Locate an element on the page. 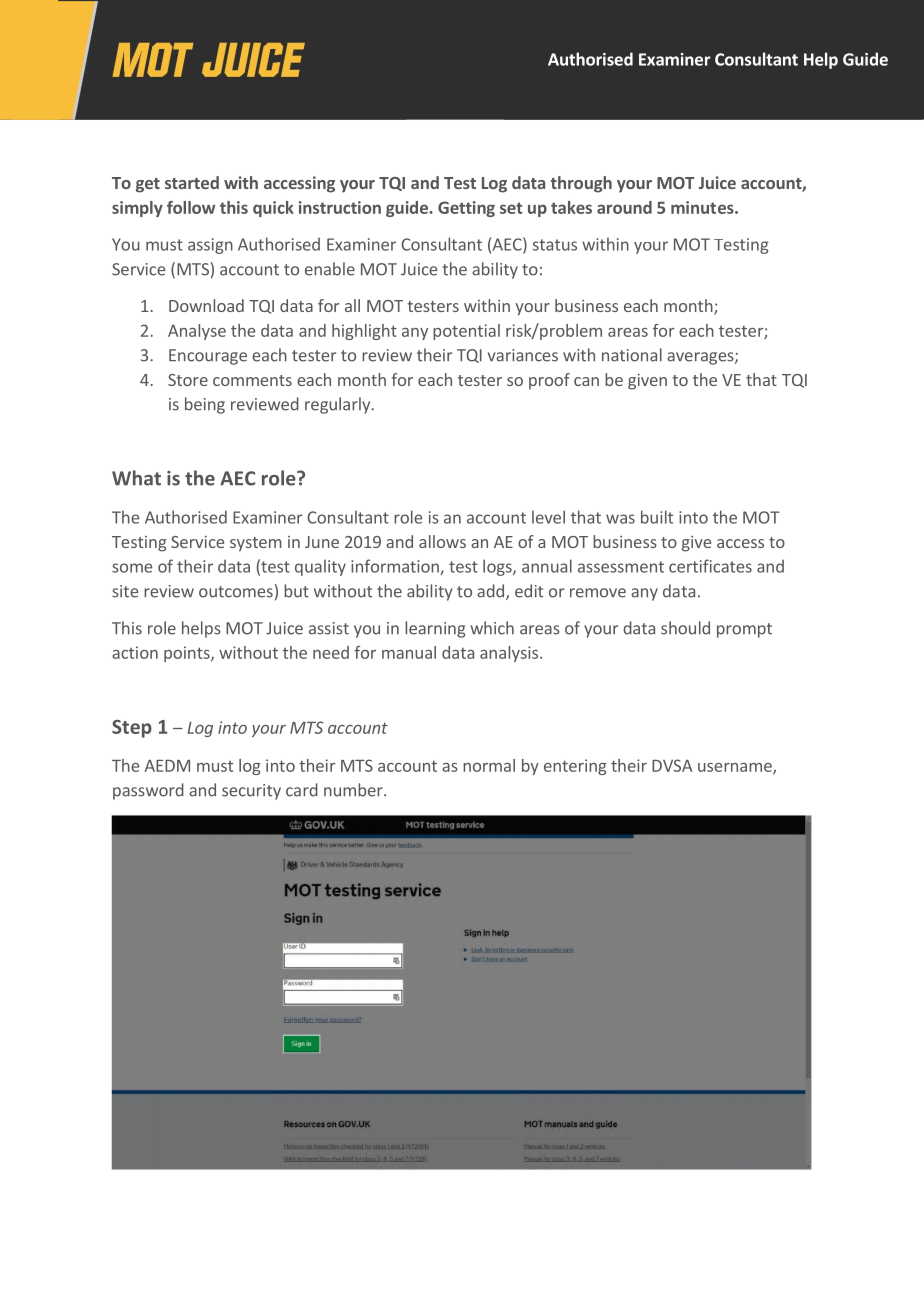 This document has height=1308, width=924. information is located at coordinates (396, 567).
